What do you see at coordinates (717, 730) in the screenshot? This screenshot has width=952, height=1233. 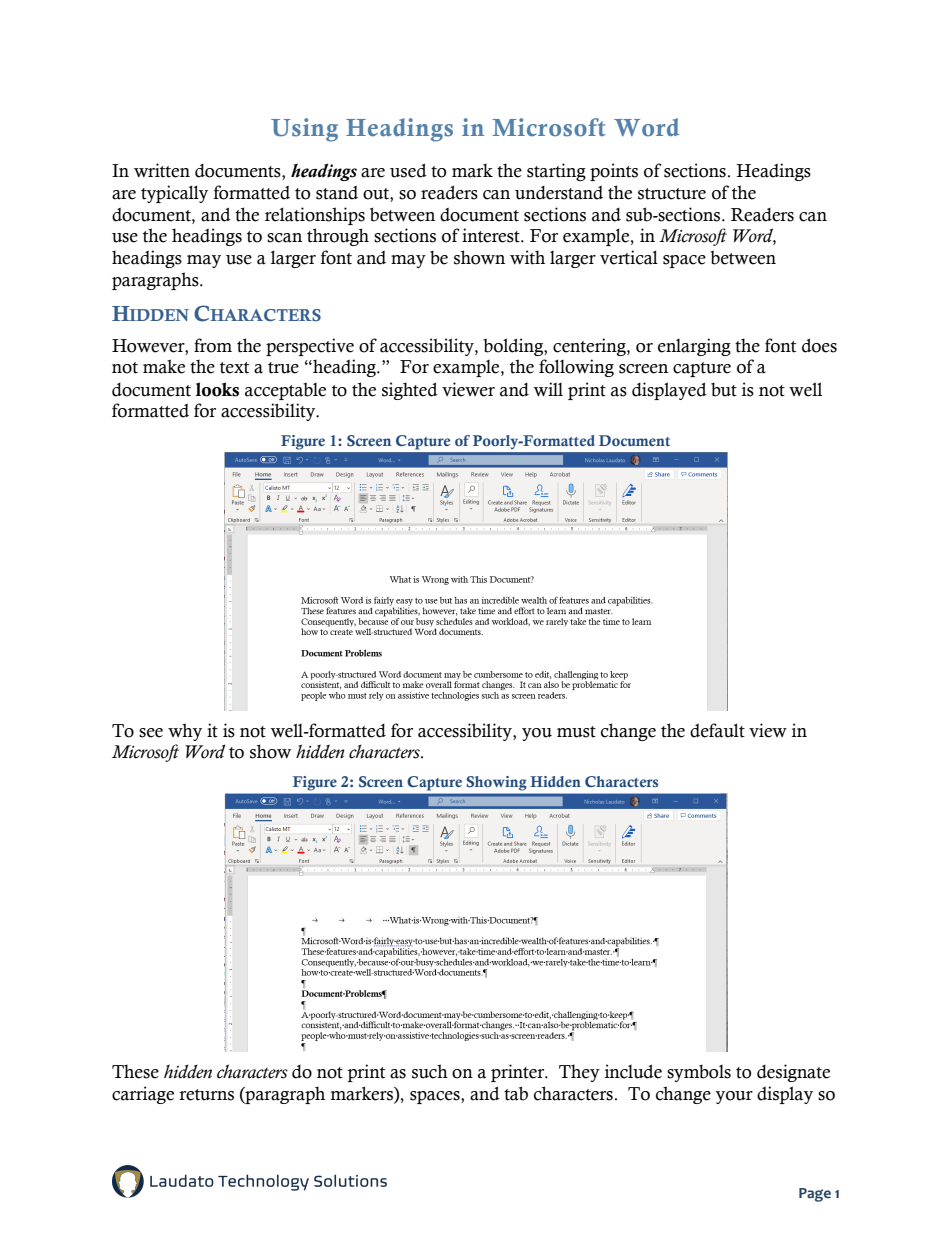 I see `default` at bounding box center [717, 730].
